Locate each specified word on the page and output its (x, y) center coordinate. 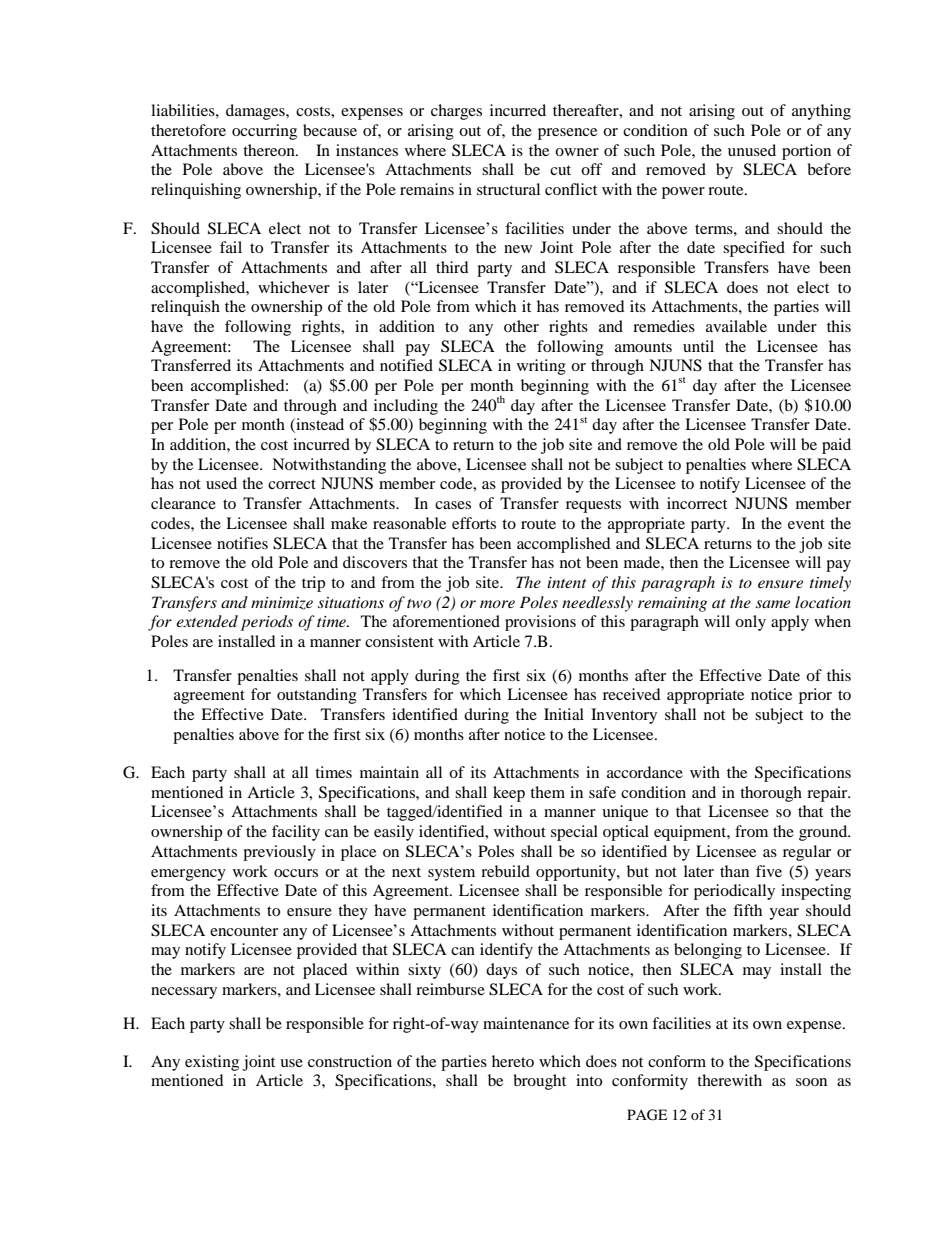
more (497, 604)
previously (279, 853)
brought (539, 1082)
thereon (270, 150)
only (750, 623)
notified (406, 365)
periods (267, 623)
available (736, 326)
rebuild (505, 871)
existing (212, 1063)
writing (541, 367)
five (769, 871)
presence (567, 134)
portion (806, 152)
